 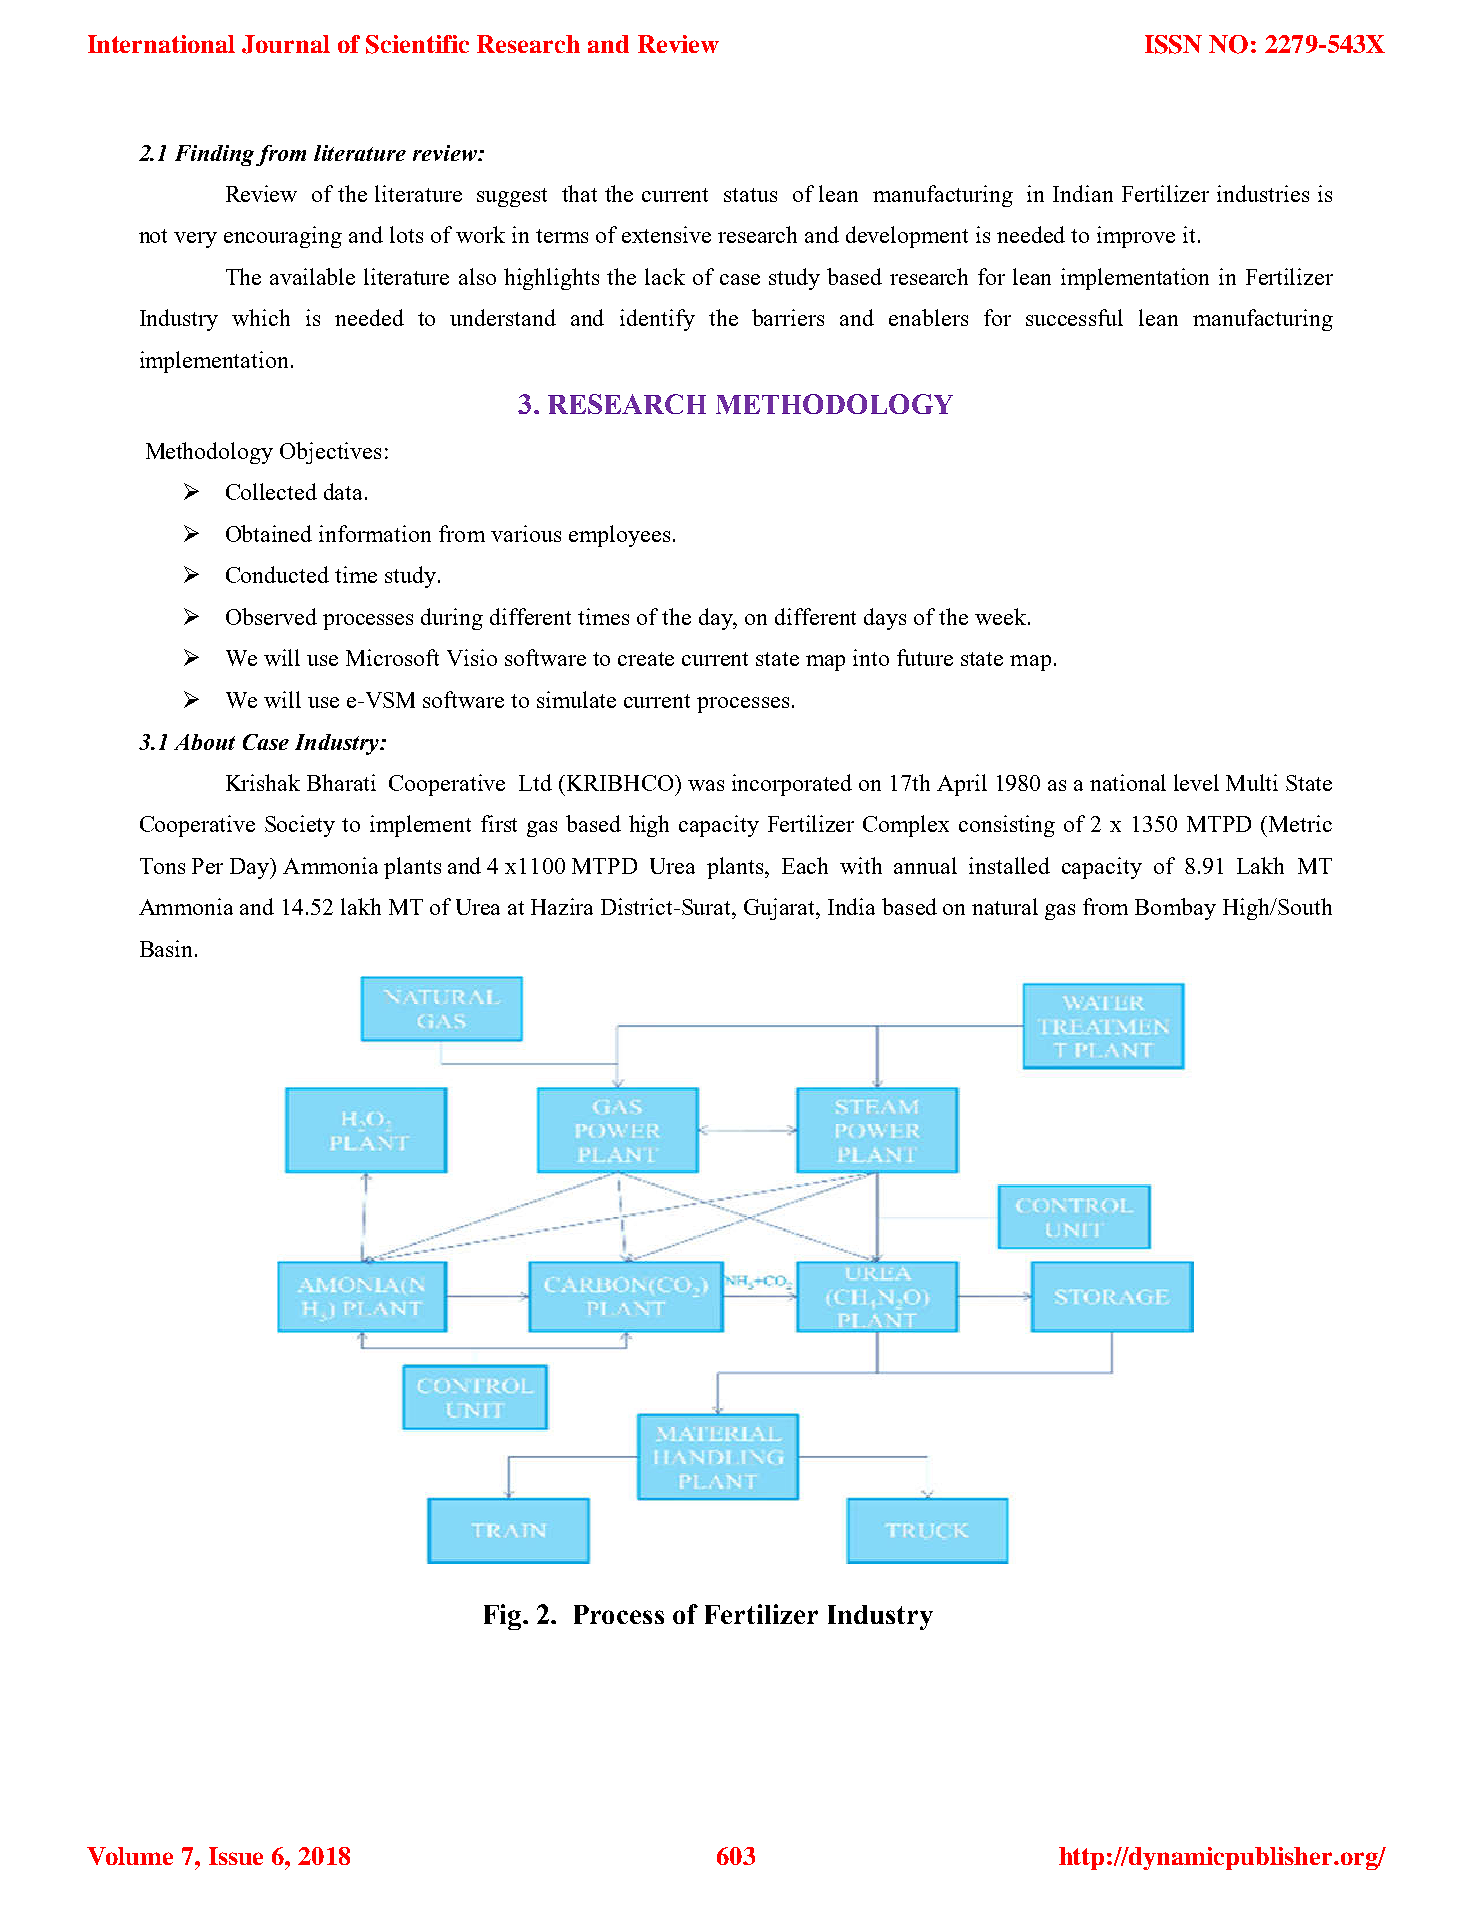 What do you see at coordinates (236, 1856) in the screenshot?
I see `Issue` at bounding box center [236, 1856].
